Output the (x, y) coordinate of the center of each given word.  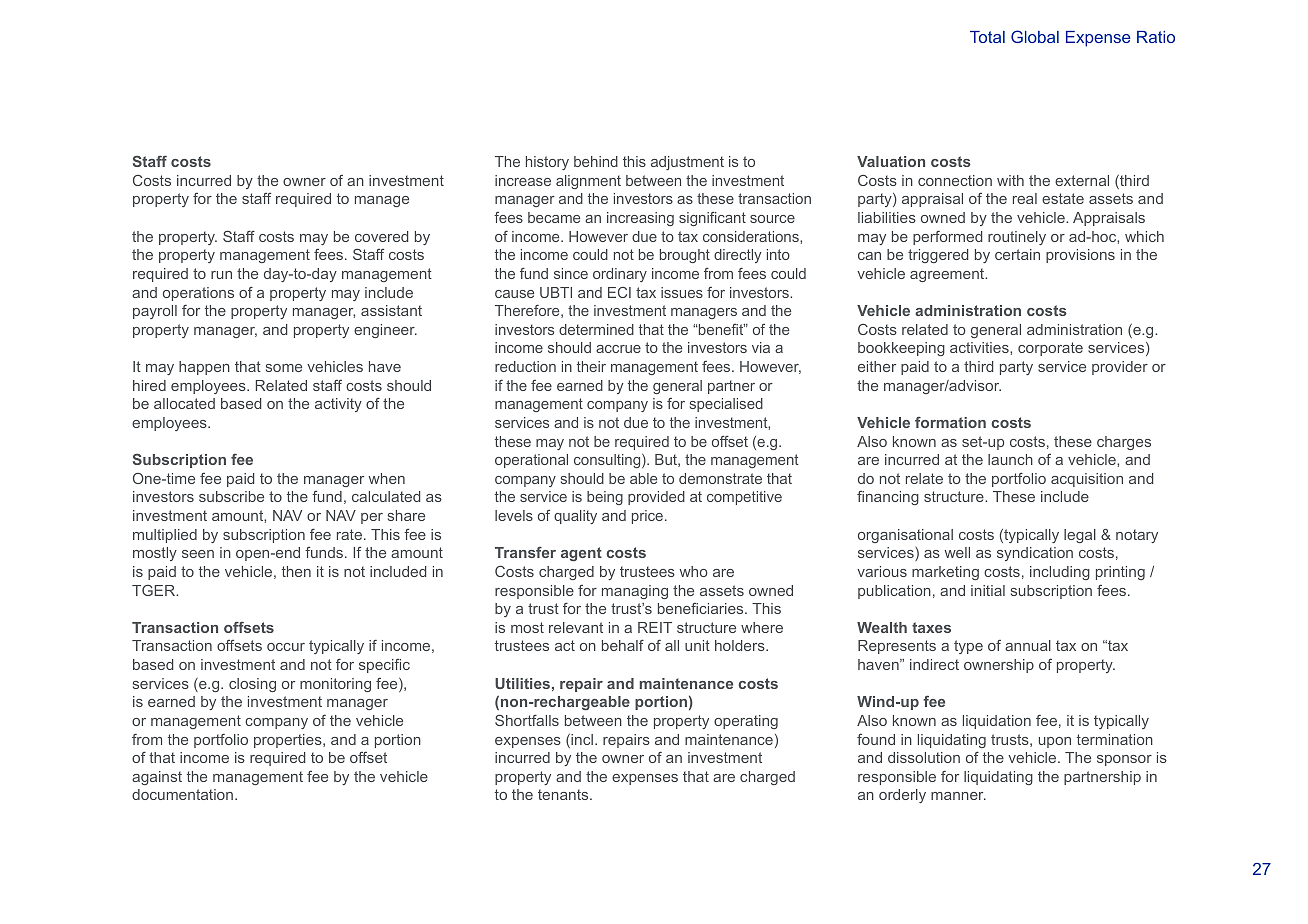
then (296, 571)
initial (988, 590)
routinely (1017, 238)
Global (1035, 36)
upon (1055, 742)
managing (635, 592)
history (547, 163)
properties (289, 741)
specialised (726, 405)
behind (596, 161)
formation (950, 422)
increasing (640, 219)
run (221, 275)
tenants (564, 794)
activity (338, 405)
